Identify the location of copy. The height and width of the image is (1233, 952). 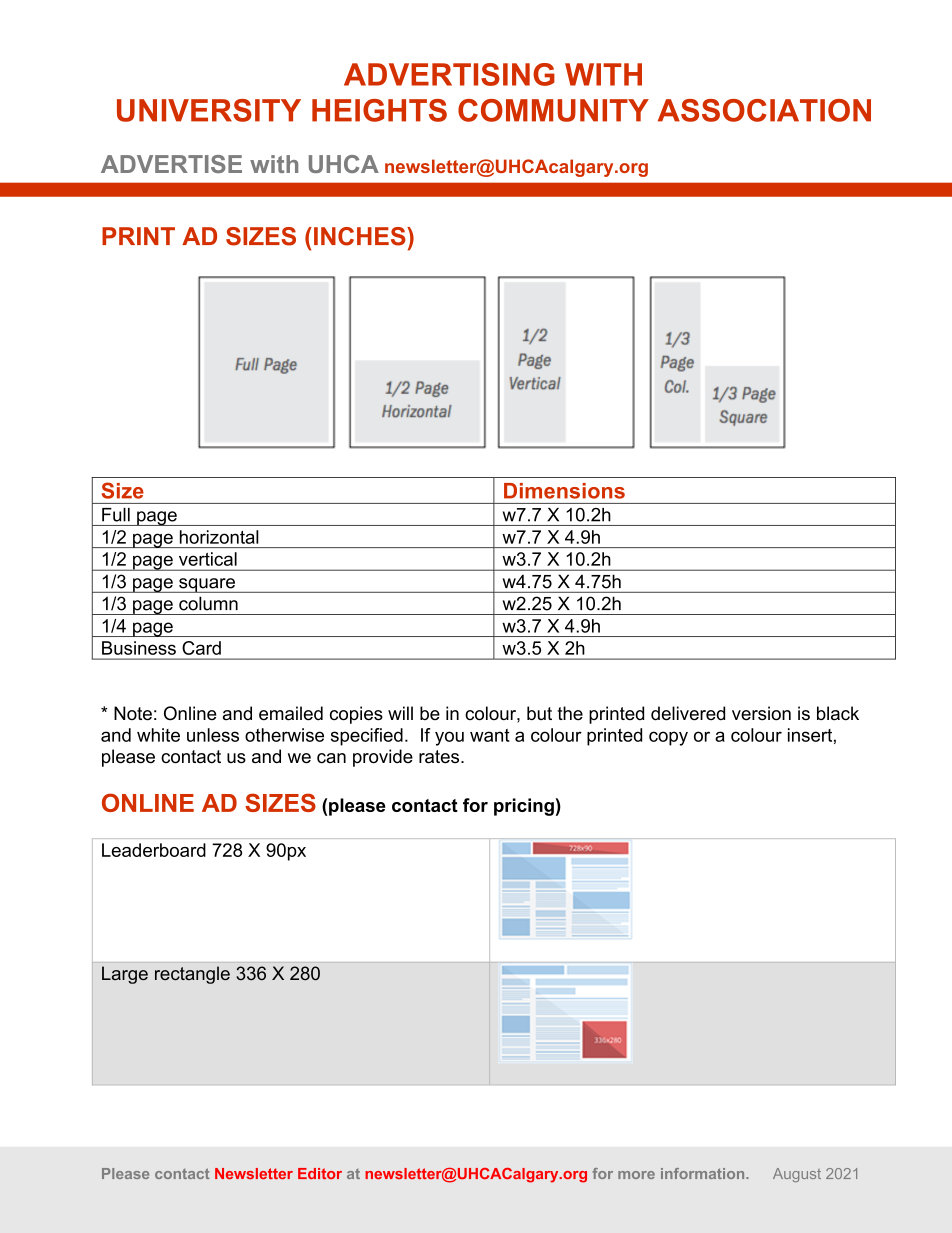
(668, 738).
